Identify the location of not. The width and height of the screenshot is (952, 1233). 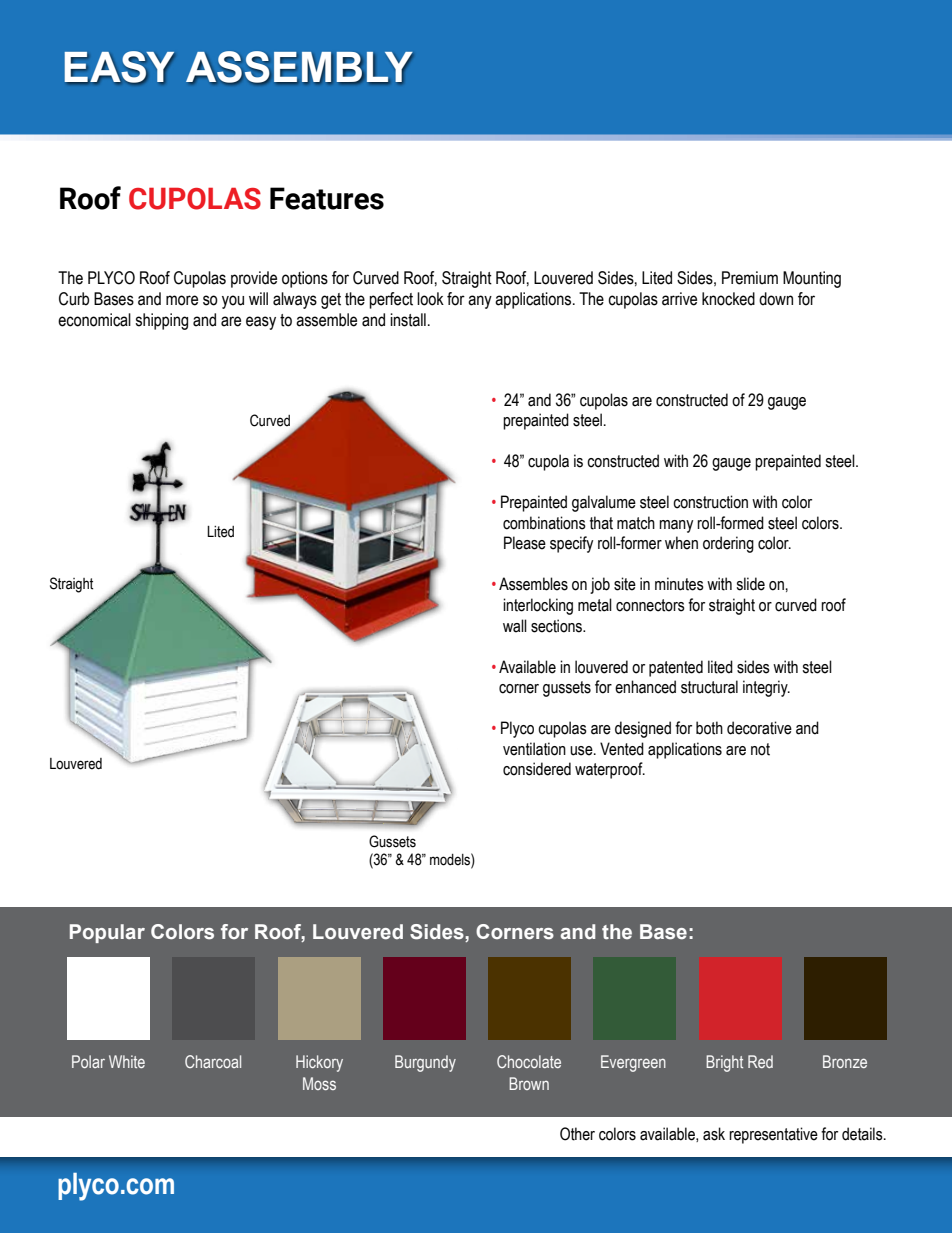
(760, 749).
